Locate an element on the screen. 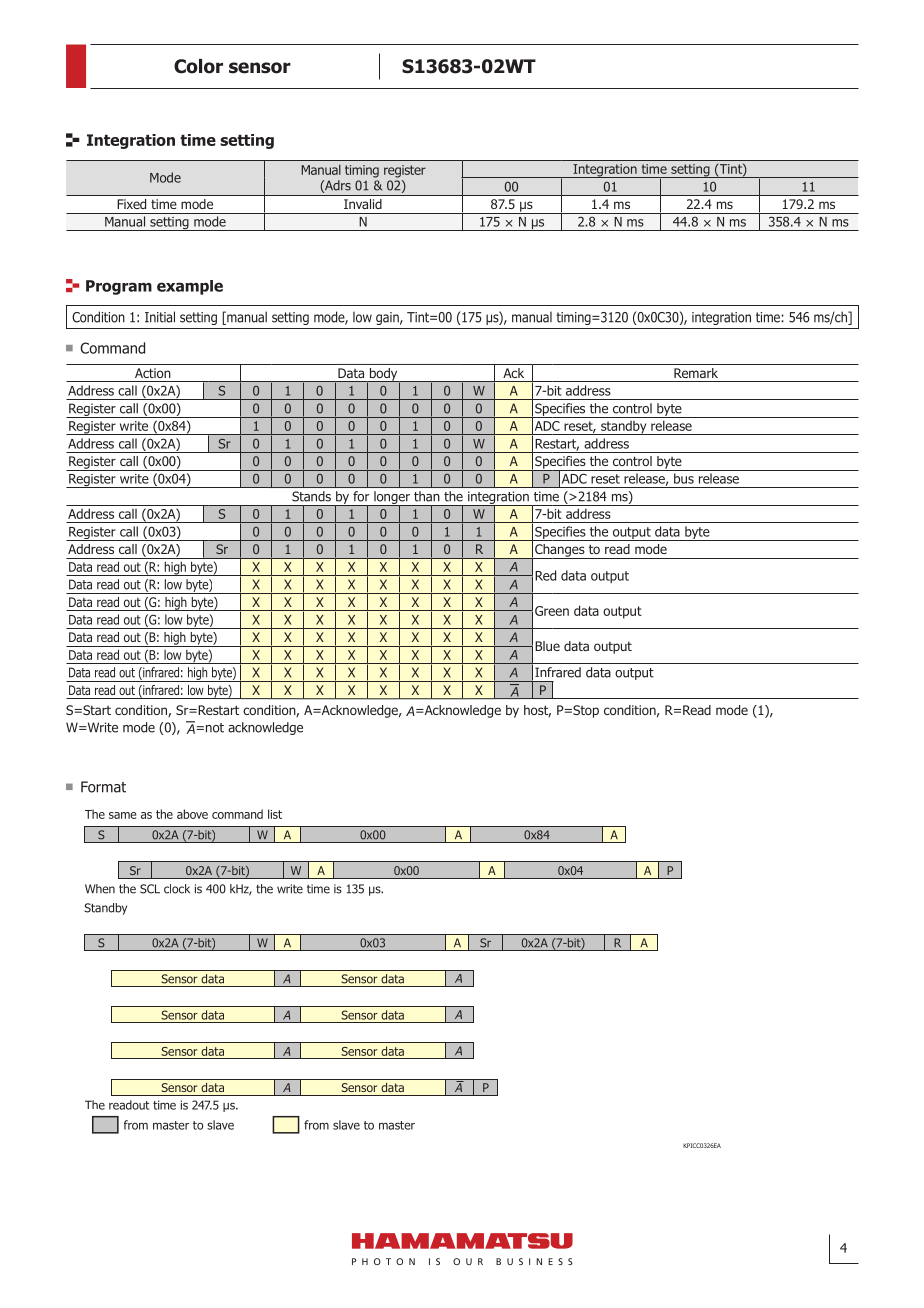 This screenshot has width=924, height=1308. Changes is located at coordinates (560, 551).
